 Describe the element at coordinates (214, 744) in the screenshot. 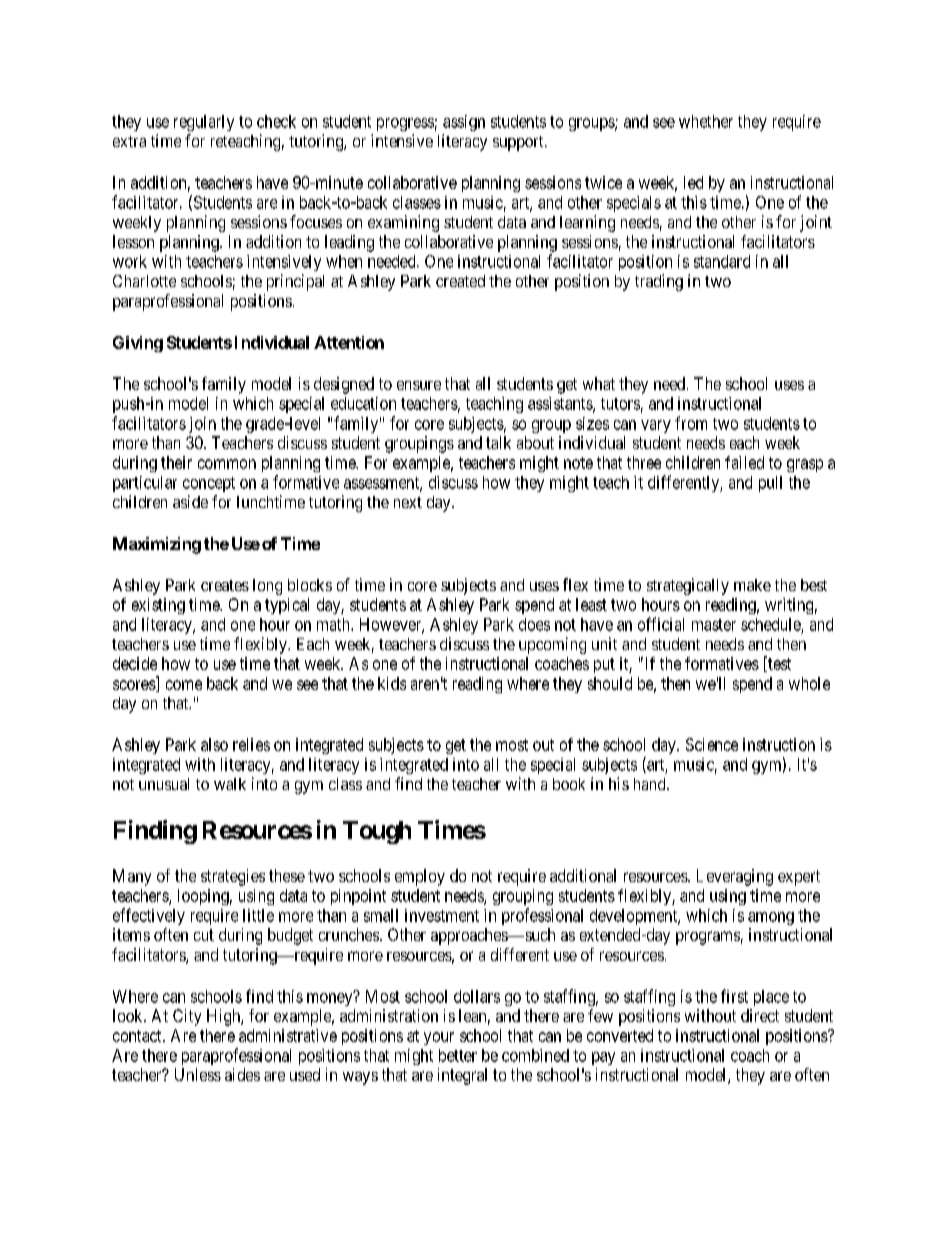

I see `also` at that location.
